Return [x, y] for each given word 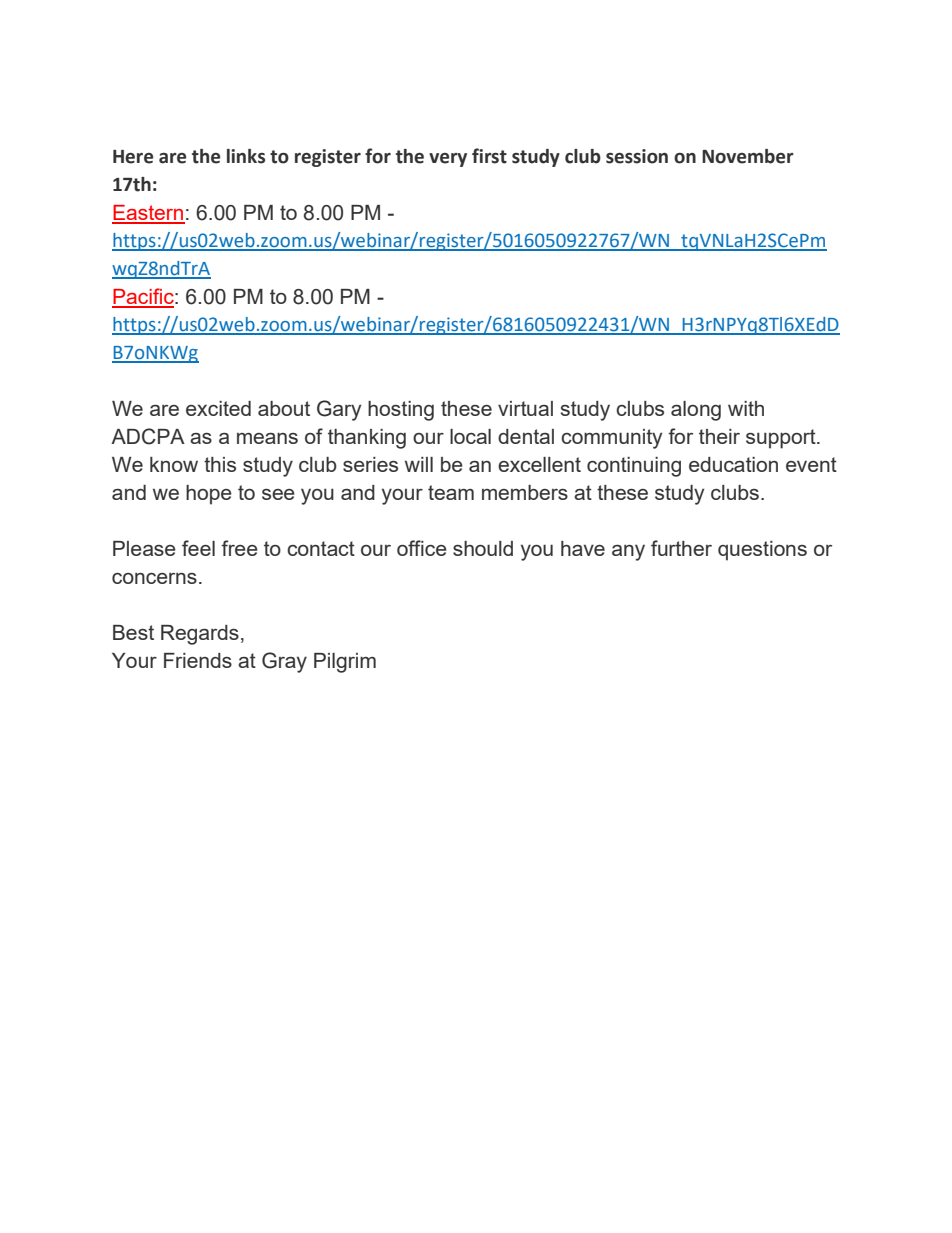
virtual [525, 408]
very [448, 160]
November [748, 156]
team [451, 492]
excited [218, 408]
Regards [200, 635]
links [246, 156]
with [746, 408]
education [733, 464]
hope [209, 495]
